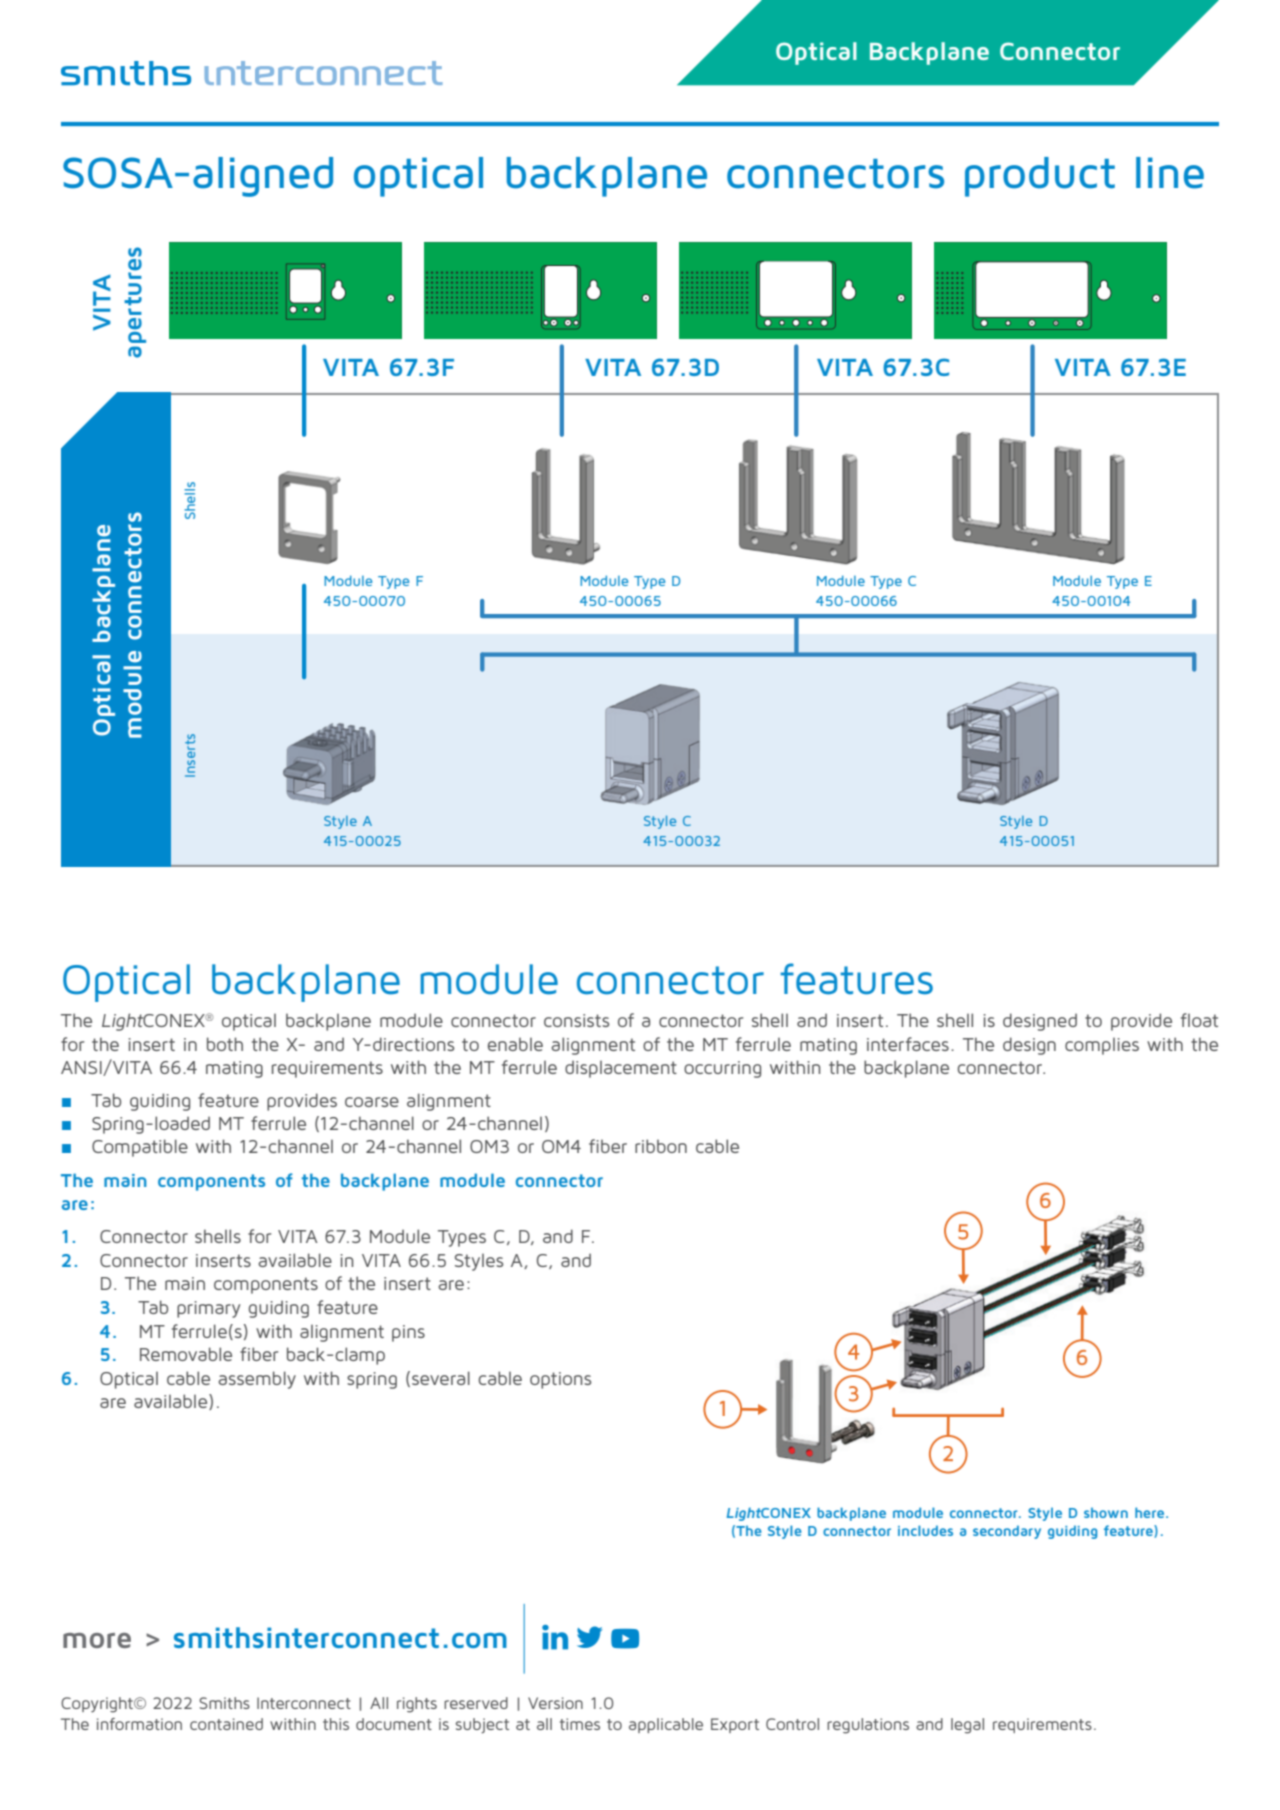 This screenshot has height=1810, width=1280. Describe the element at coordinates (621, 1069) in the screenshot. I see `displacement` at that location.
